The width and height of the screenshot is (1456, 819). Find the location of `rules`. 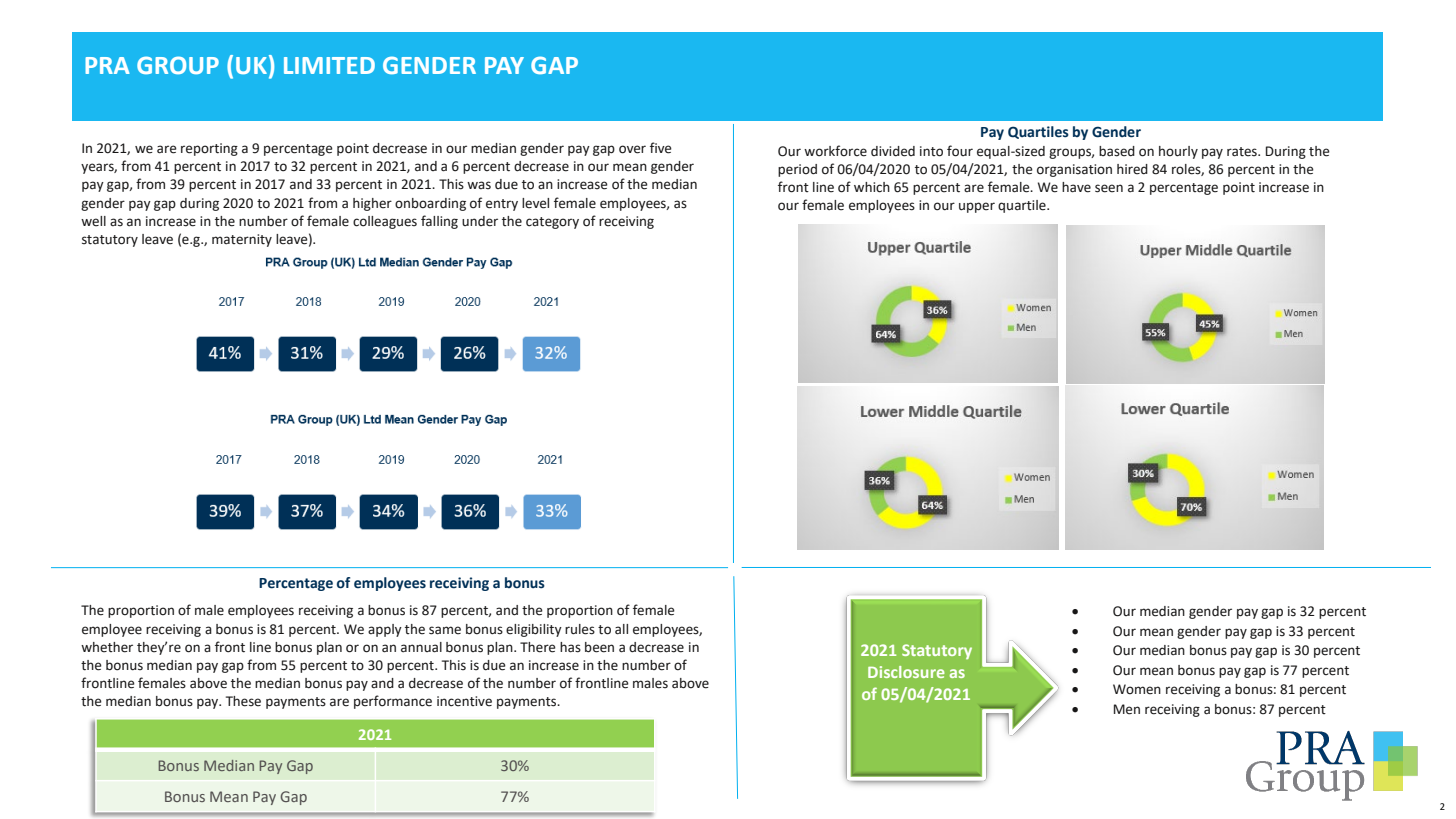

rules is located at coordinates (580, 629).
